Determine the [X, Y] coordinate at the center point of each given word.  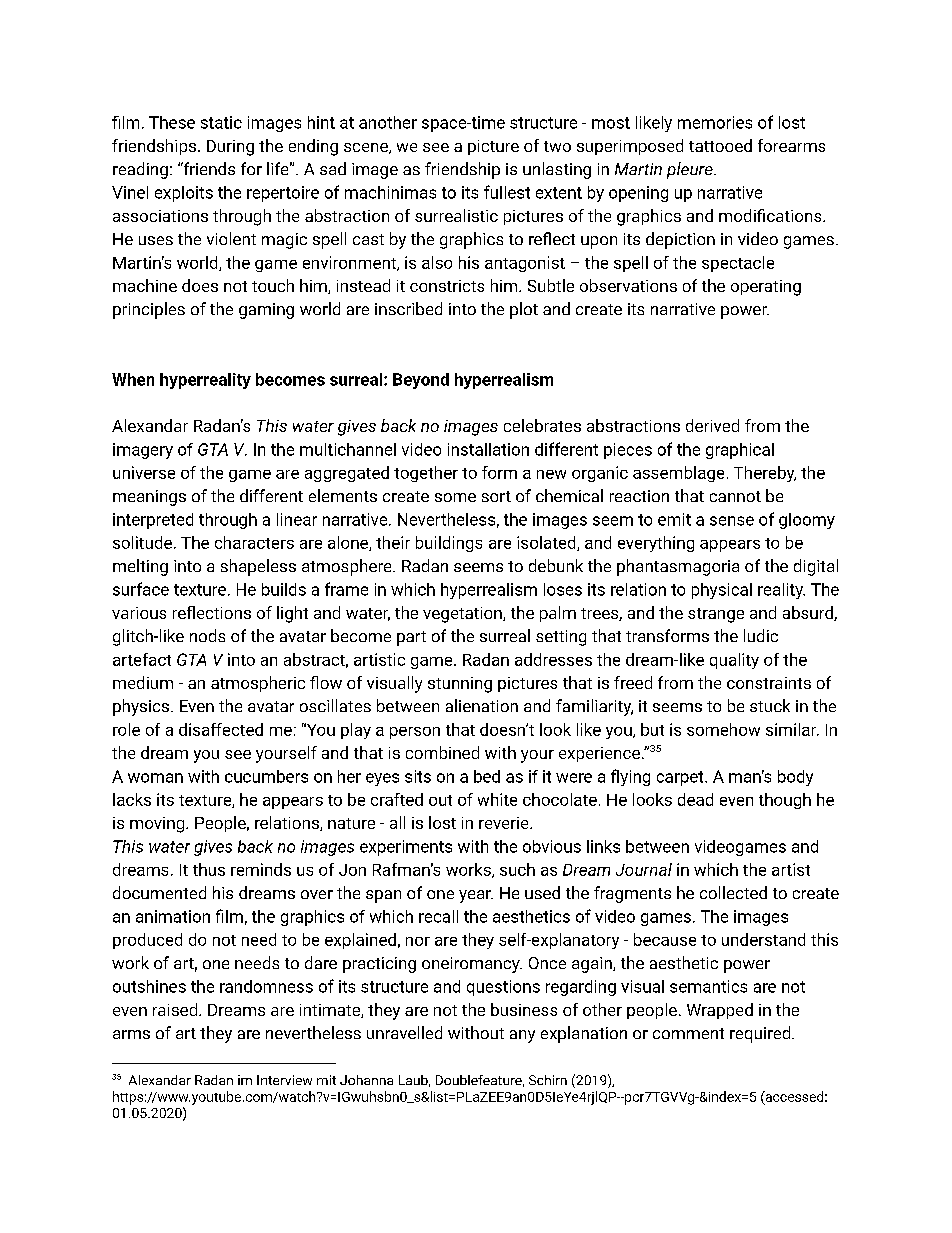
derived [712, 425]
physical [722, 591]
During [230, 148]
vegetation [463, 615]
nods [207, 635]
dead [695, 799]
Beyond [421, 381]
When [133, 379]
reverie [505, 823]
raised [176, 1009]
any [522, 1036]
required [761, 1034]
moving [158, 825]
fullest [507, 192]
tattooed [720, 145]
